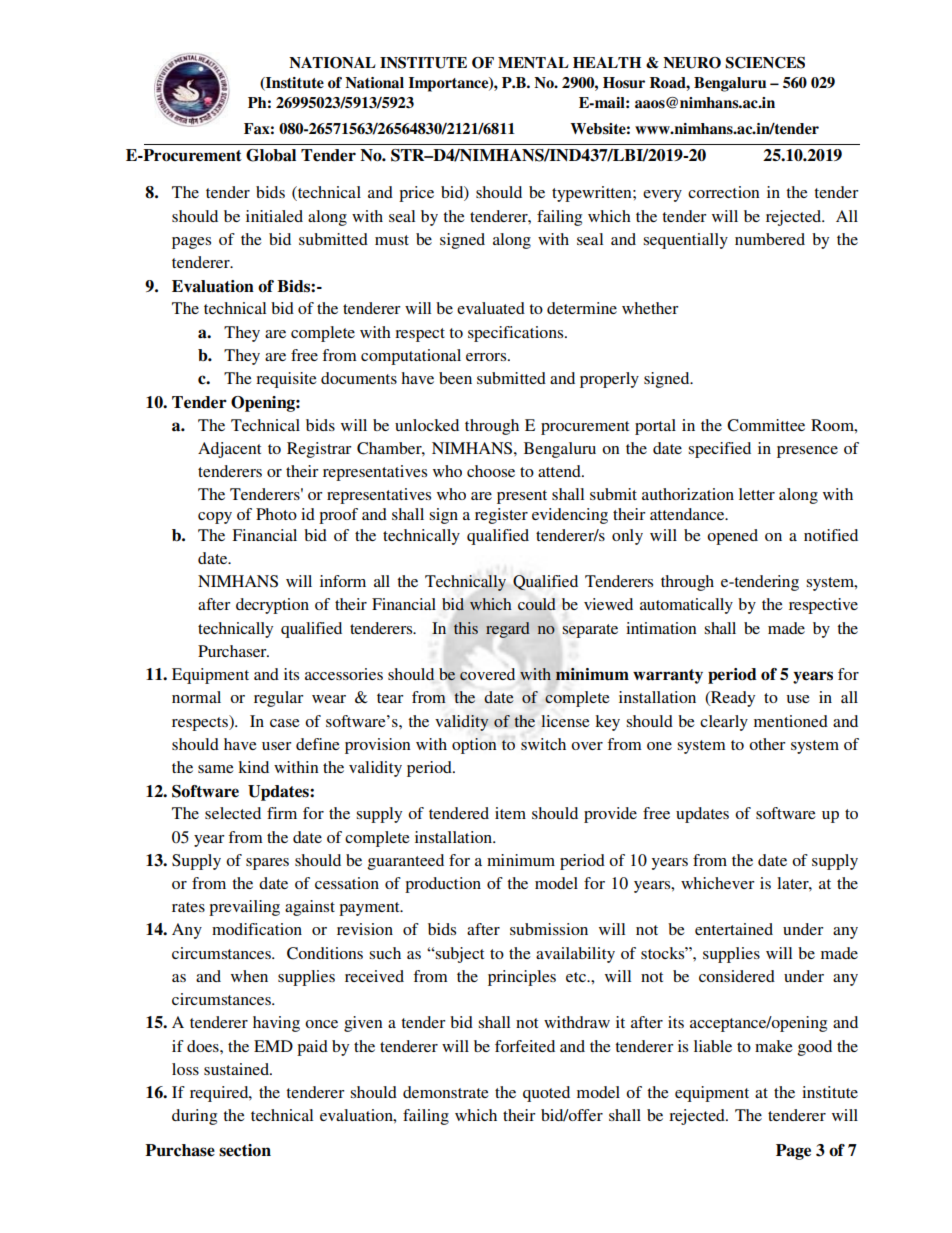 The width and height of the image is (952, 1233). Describe the element at coordinates (271, 155) in the image. I see `Global` at that location.
